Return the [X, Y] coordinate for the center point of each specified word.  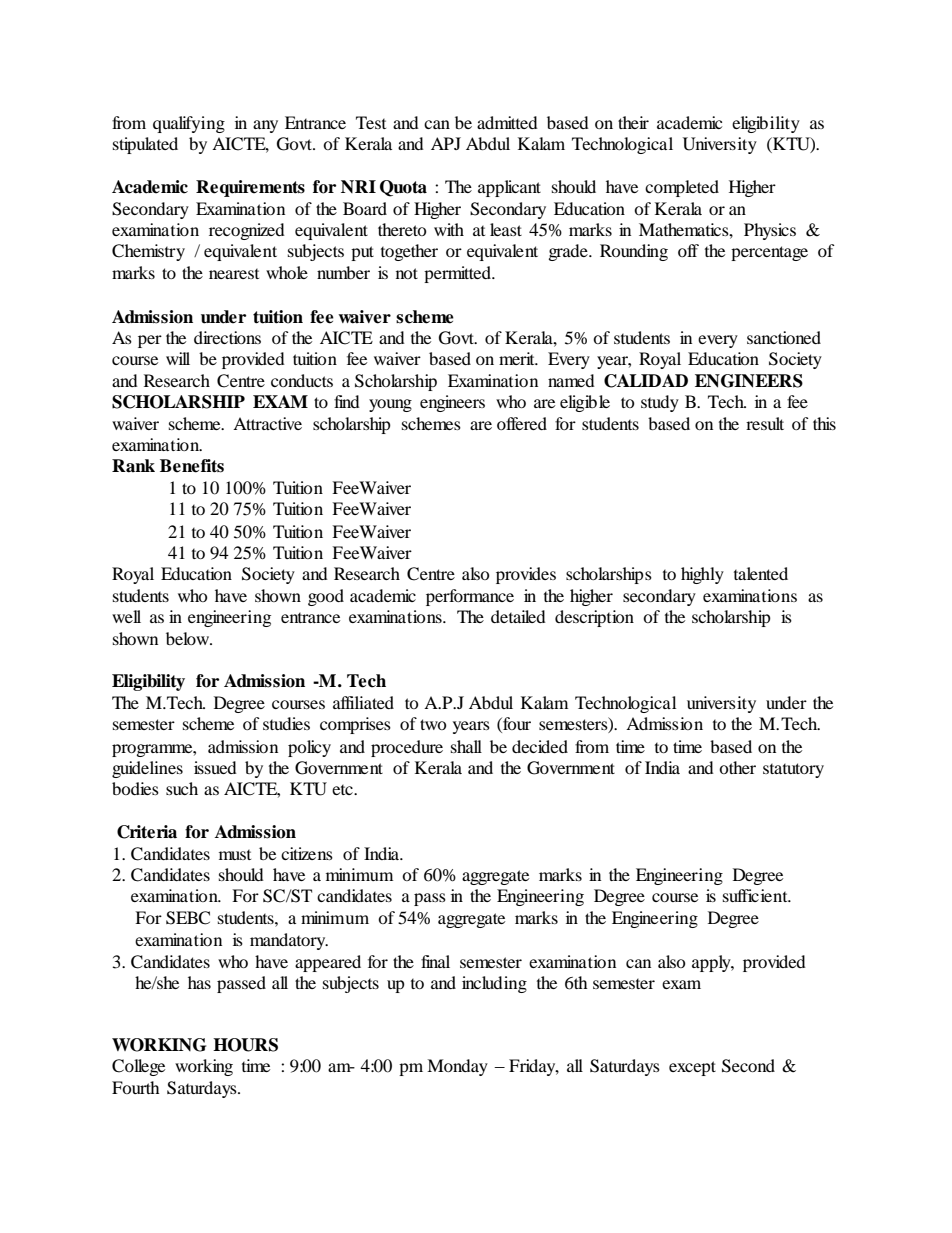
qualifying [189, 124]
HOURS [245, 1045]
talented [761, 573]
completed [682, 188]
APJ [446, 143]
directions [227, 337]
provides [526, 575]
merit [518, 358]
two [433, 724]
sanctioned [784, 337]
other [737, 767]
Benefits [192, 466]
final [435, 961]
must [235, 855]
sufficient [756, 895]
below [189, 638]
